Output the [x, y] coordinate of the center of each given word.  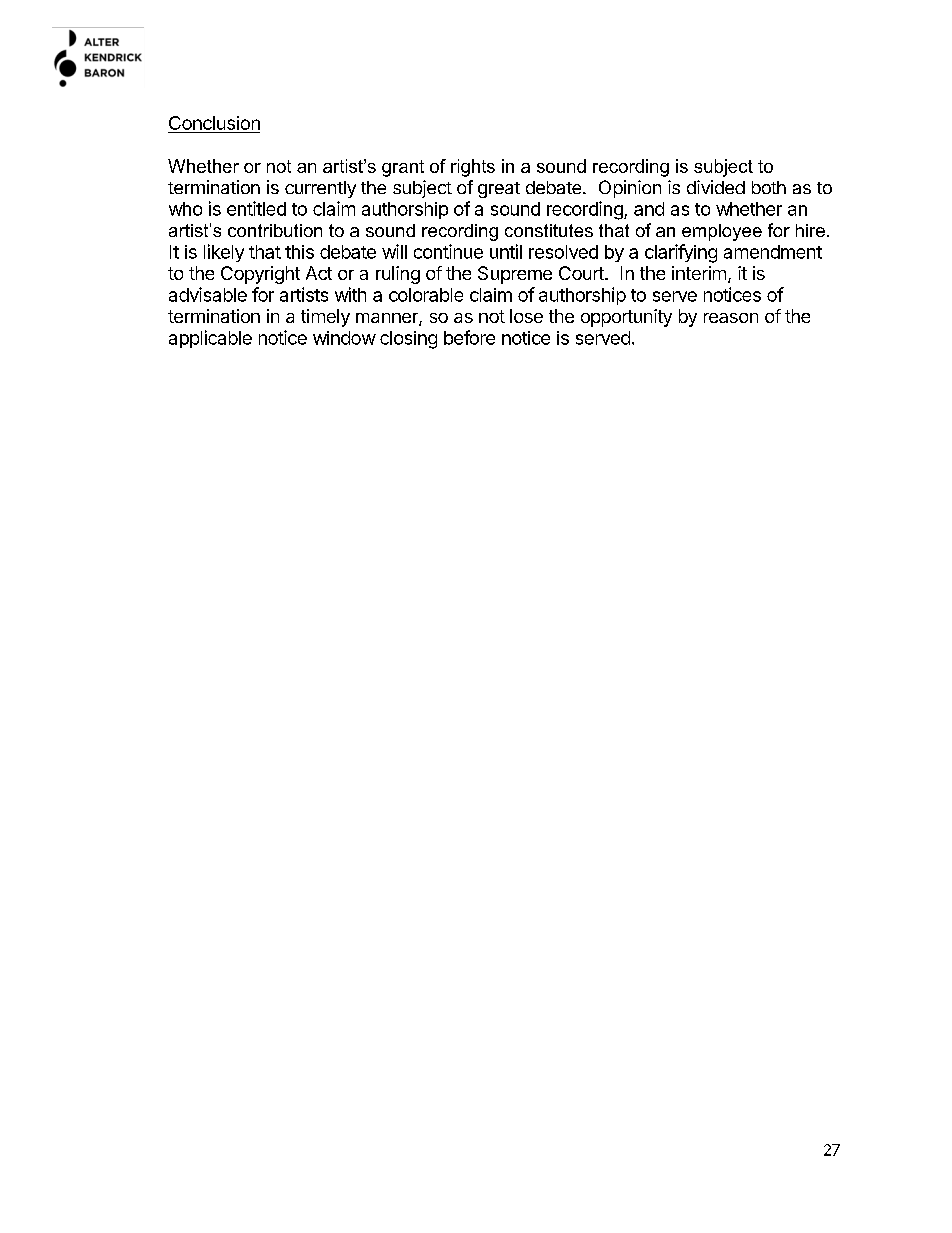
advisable [208, 294]
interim [699, 273]
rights [473, 168]
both [769, 187]
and [649, 209]
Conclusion [214, 123]
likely [224, 253]
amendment [773, 252]
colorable [426, 295]
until [506, 251]
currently [320, 189]
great [499, 190]
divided [716, 187]
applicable [210, 339]
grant [403, 168]
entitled [256, 208]
